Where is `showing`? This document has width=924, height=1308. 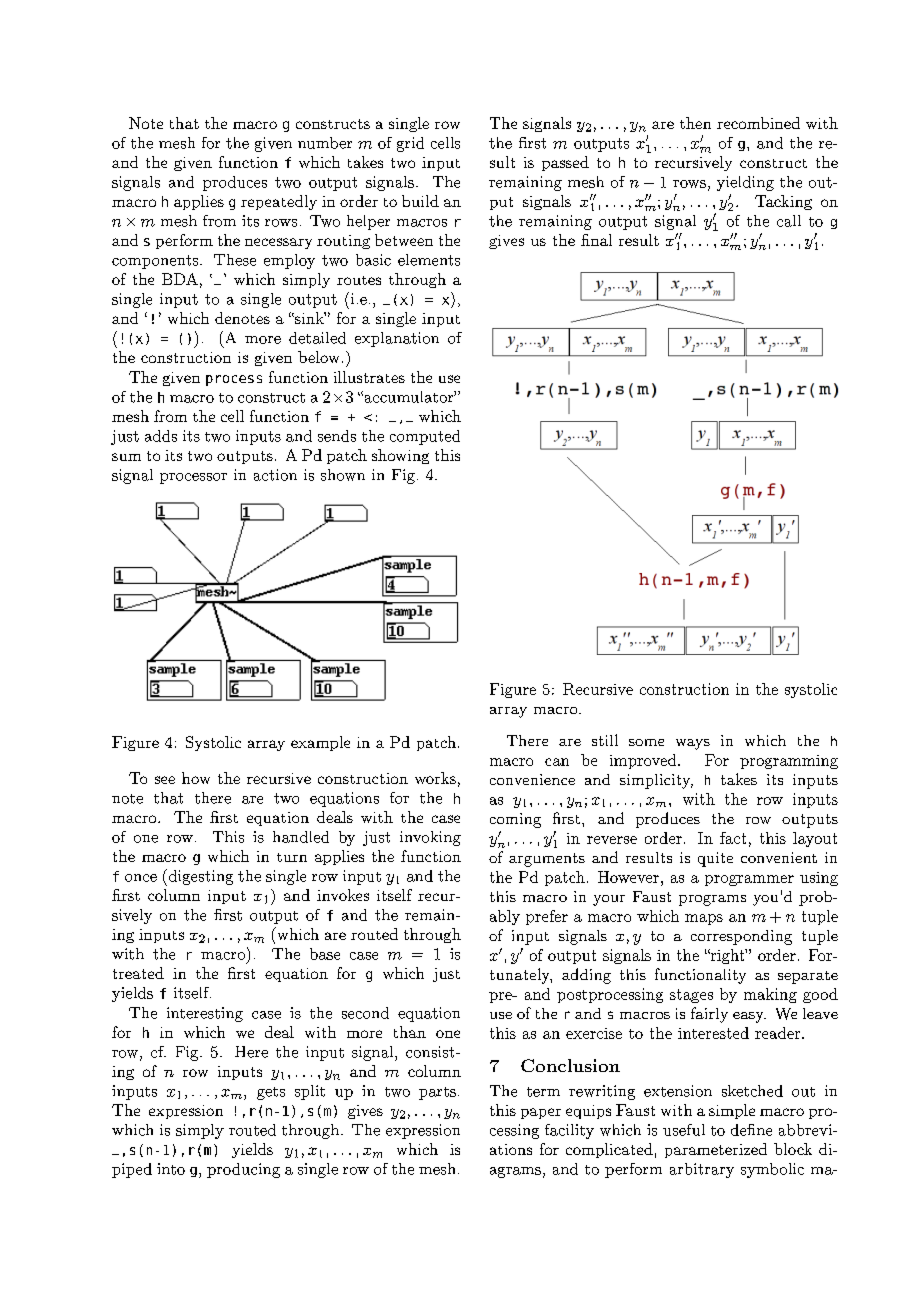 showing is located at coordinates (400, 456).
